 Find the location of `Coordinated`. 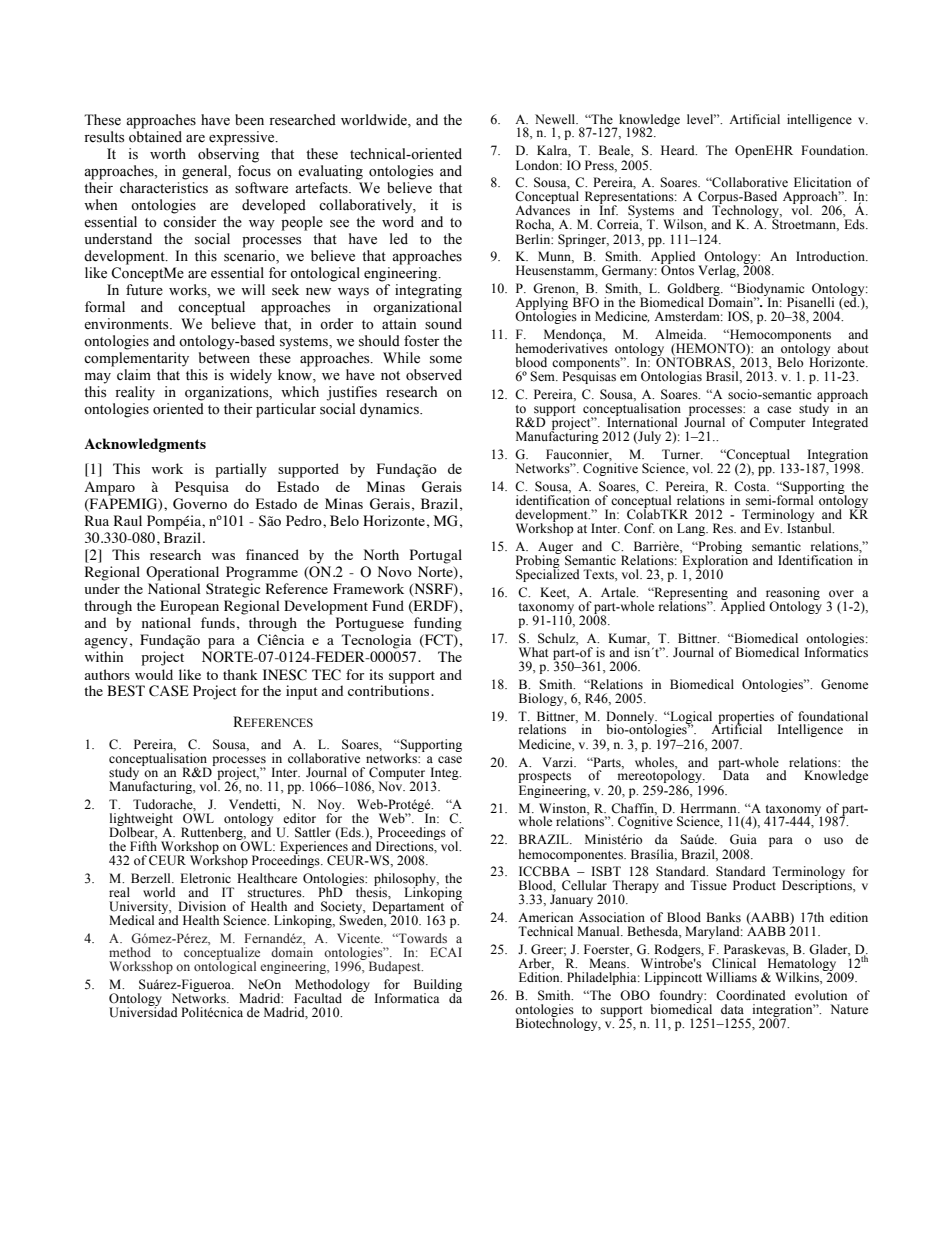

Coordinated is located at coordinates (751, 995).
